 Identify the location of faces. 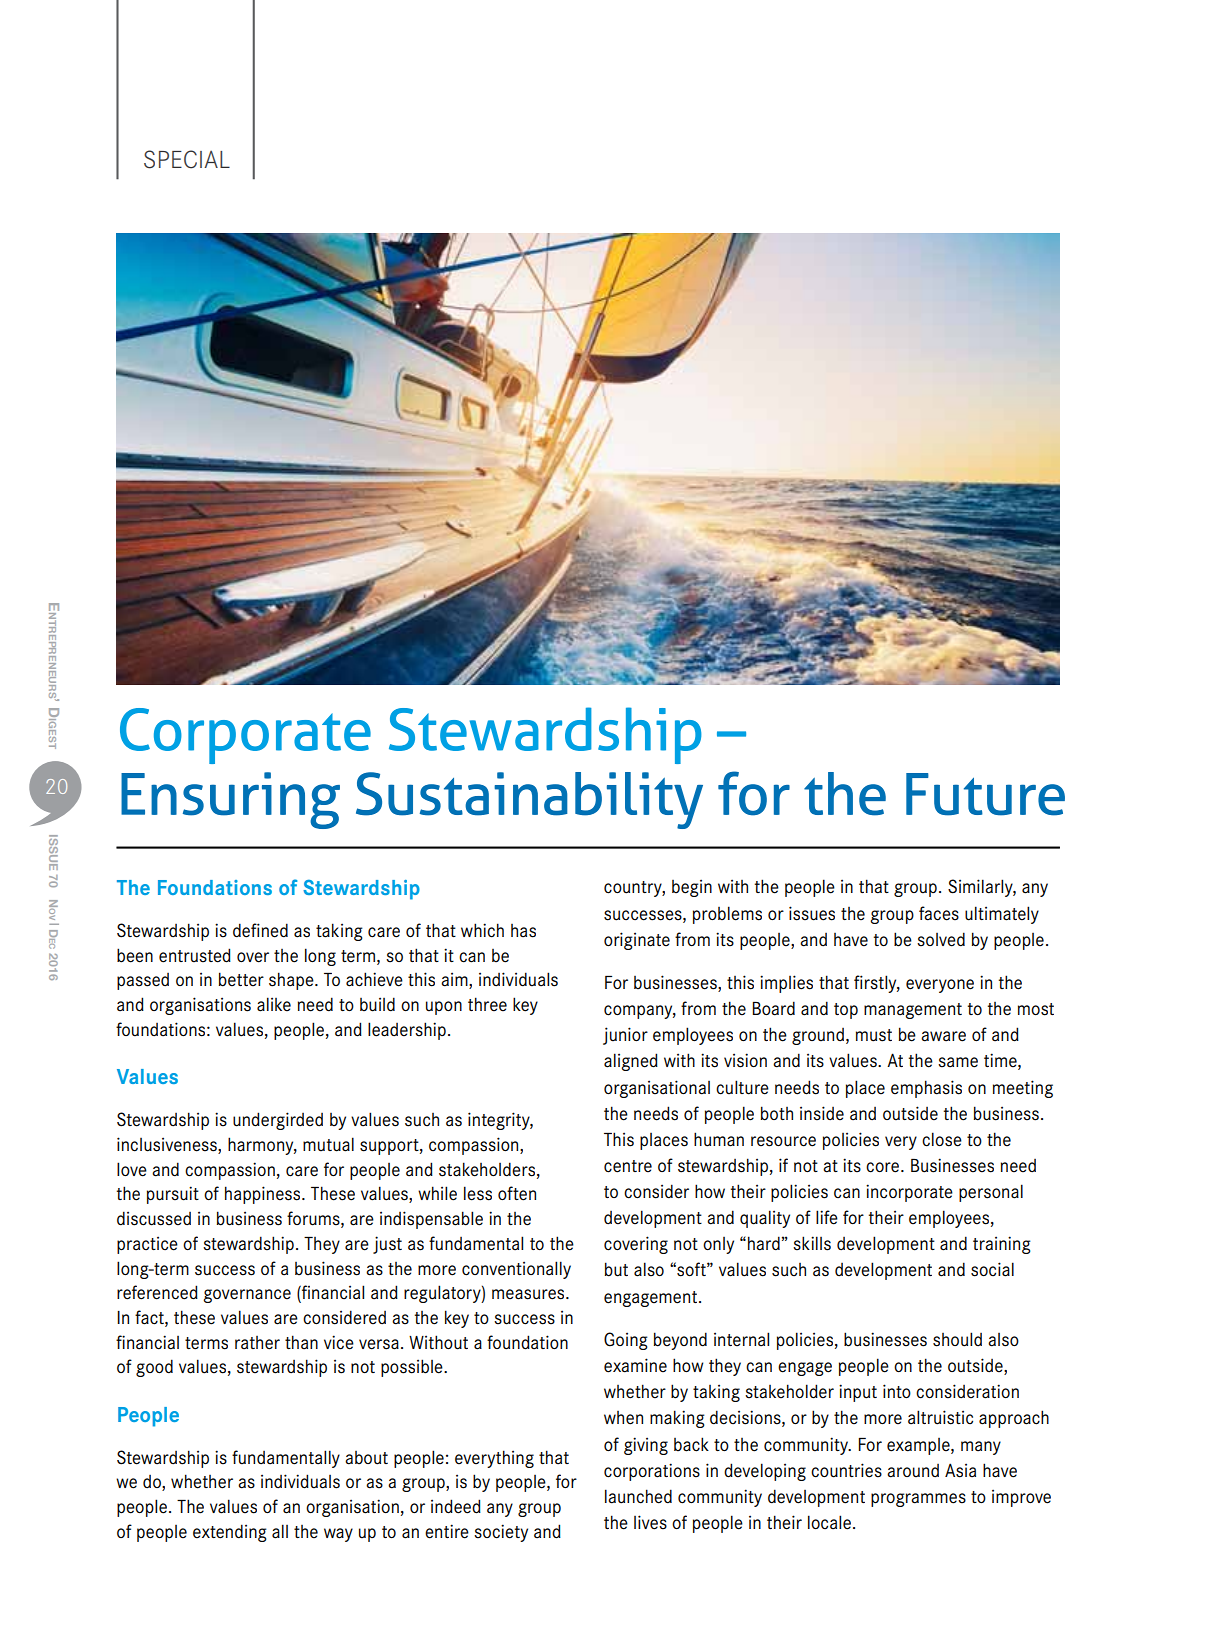
(939, 913).
